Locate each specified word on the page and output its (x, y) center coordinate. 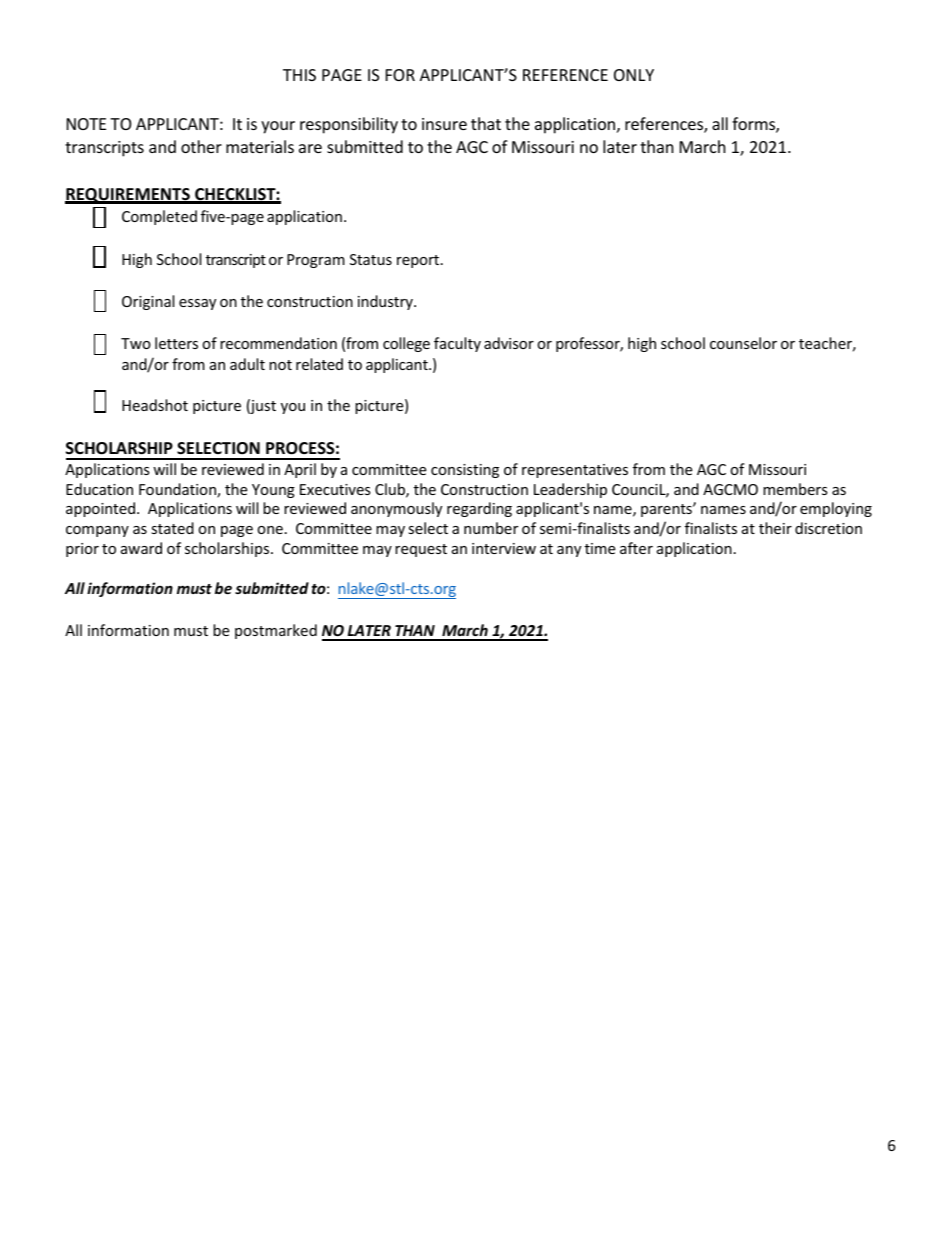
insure (444, 124)
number (491, 528)
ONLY (634, 75)
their (775, 528)
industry (386, 302)
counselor (743, 343)
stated (172, 528)
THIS (299, 75)
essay (197, 304)
